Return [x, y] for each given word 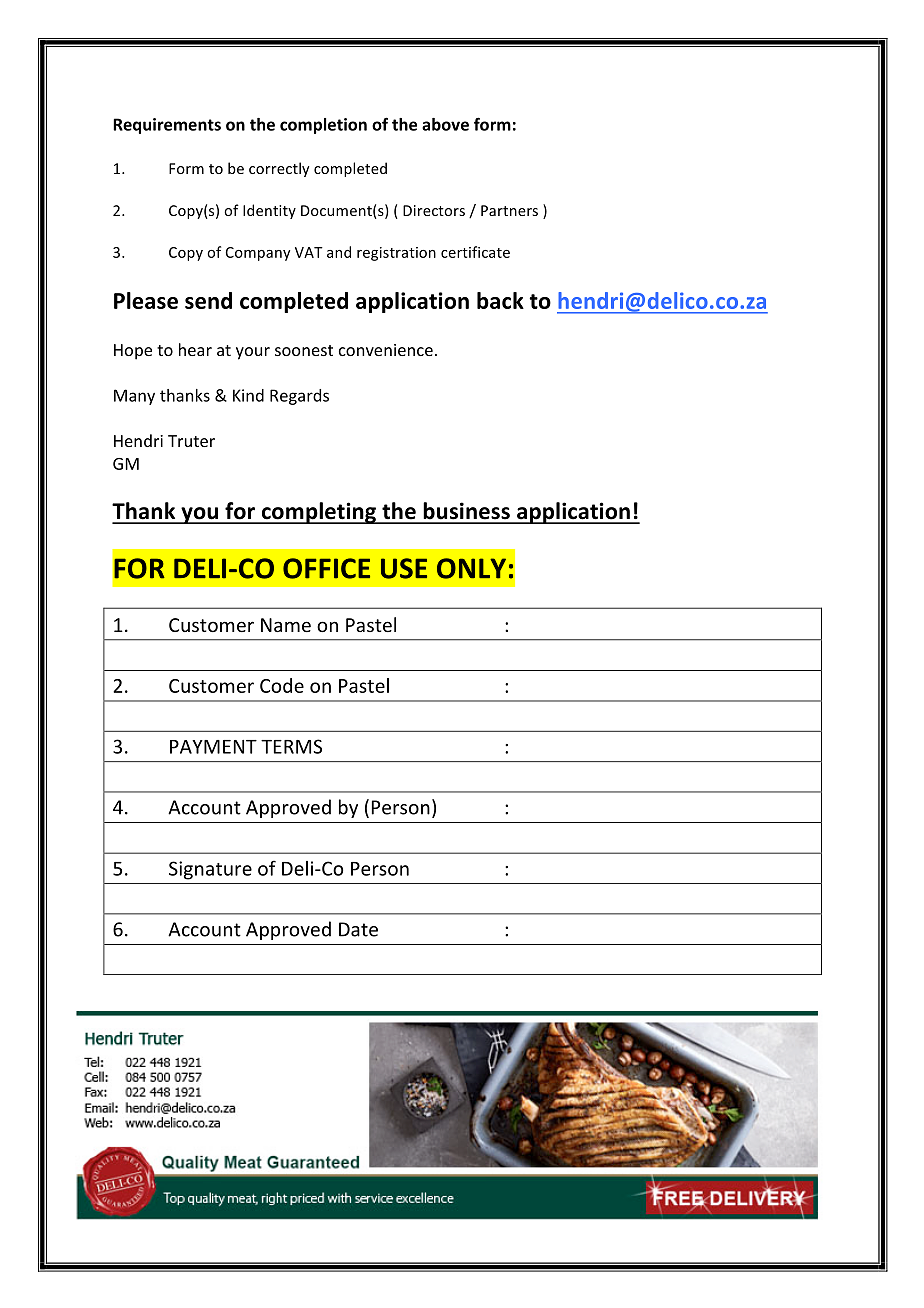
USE [404, 568]
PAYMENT [213, 747]
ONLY [471, 568]
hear [195, 349]
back [500, 300]
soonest [304, 350]
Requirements [167, 126]
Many [134, 397]
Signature [210, 870]
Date [358, 929]
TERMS [291, 746]
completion [323, 126]
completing [318, 513]
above [445, 124]
